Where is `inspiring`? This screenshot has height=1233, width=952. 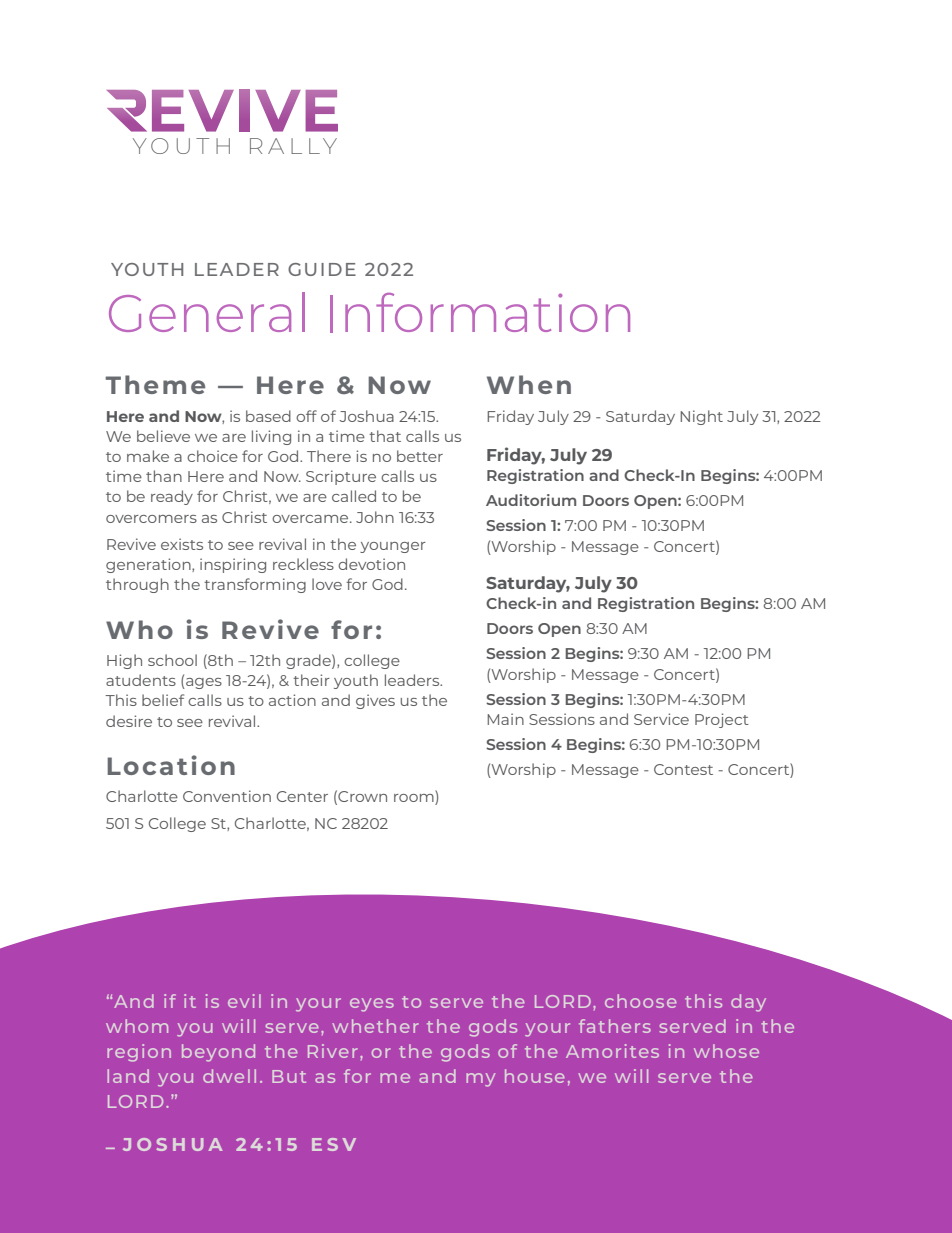
inspiring is located at coordinates (233, 565).
